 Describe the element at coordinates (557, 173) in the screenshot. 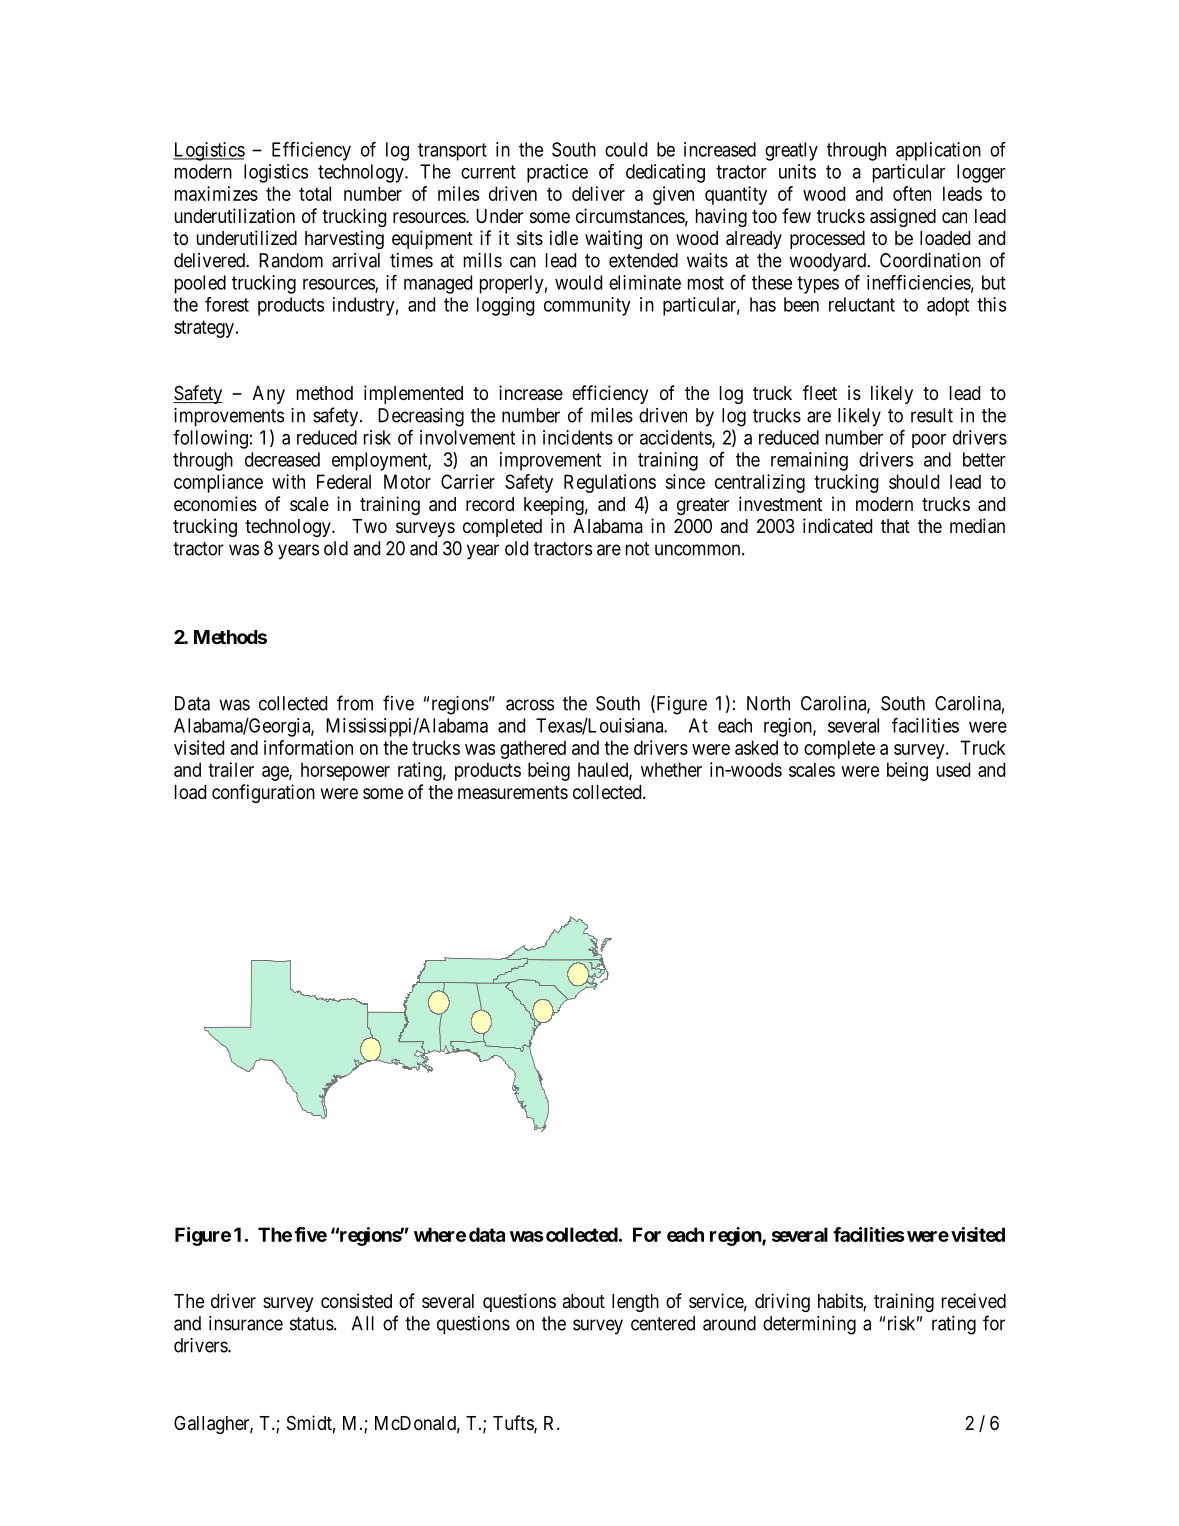

I see `practice` at that location.
